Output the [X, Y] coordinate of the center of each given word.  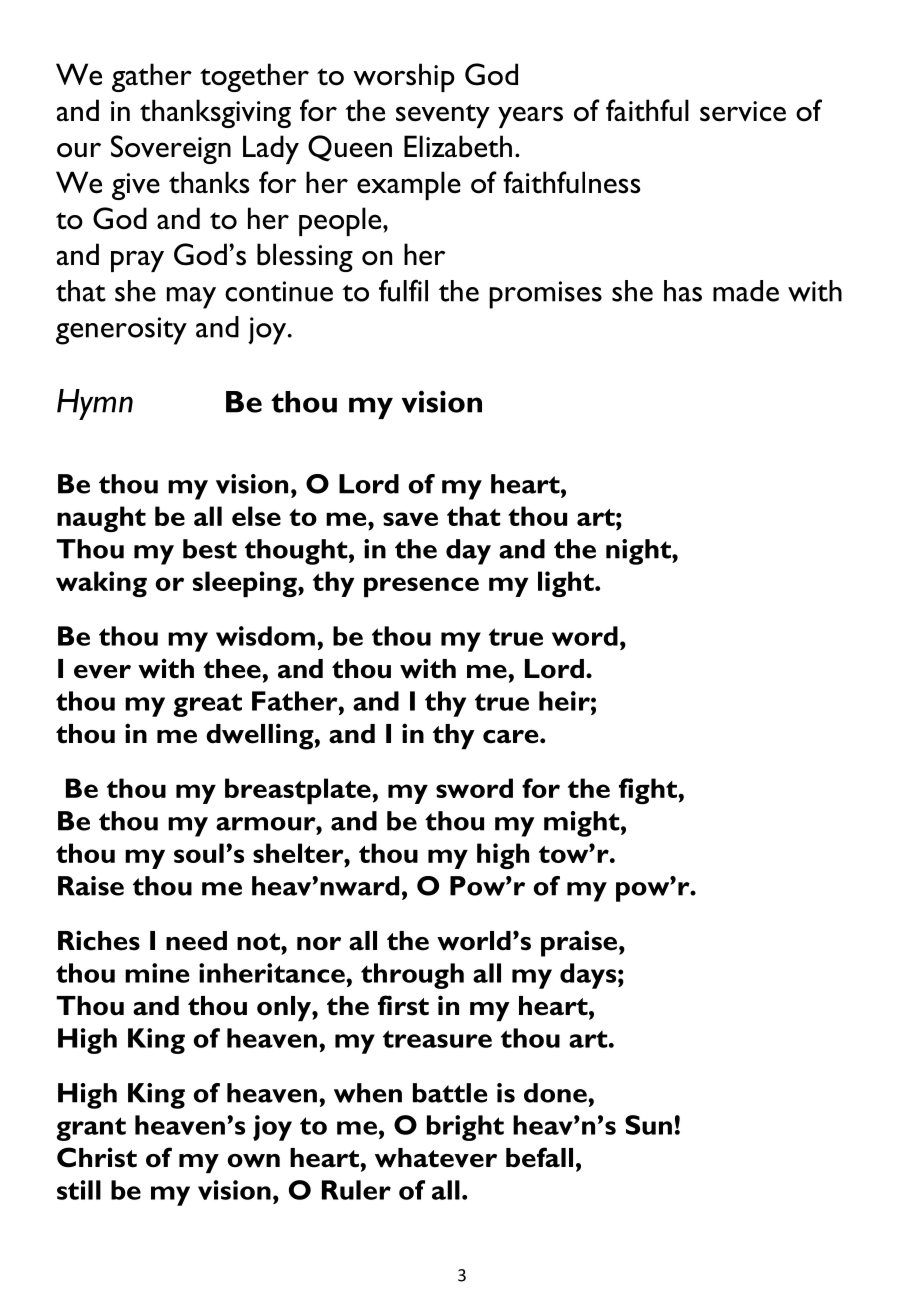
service [743, 111]
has [683, 291]
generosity [121, 331]
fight [648, 791]
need [196, 941]
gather [152, 77]
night [639, 552]
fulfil [403, 290]
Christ [97, 1157]
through [412, 976]
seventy [443, 116]
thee [233, 669]
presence [421, 587]
